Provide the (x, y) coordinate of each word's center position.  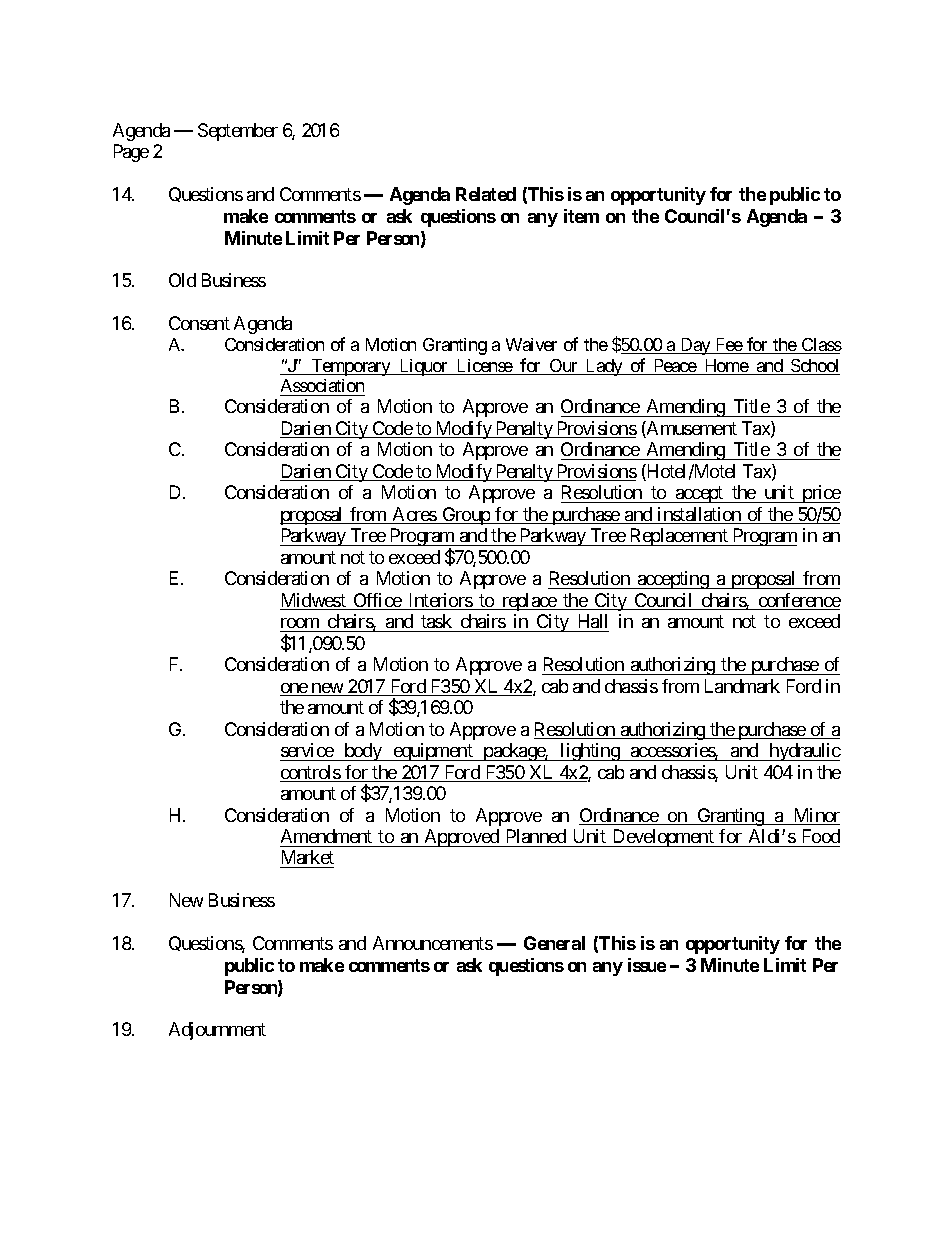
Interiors (440, 601)
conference (798, 601)
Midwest (314, 601)
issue (647, 965)
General (554, 943)
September (238, 132)
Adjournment (217, 1031)
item (581, 216)
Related (486, 194)
